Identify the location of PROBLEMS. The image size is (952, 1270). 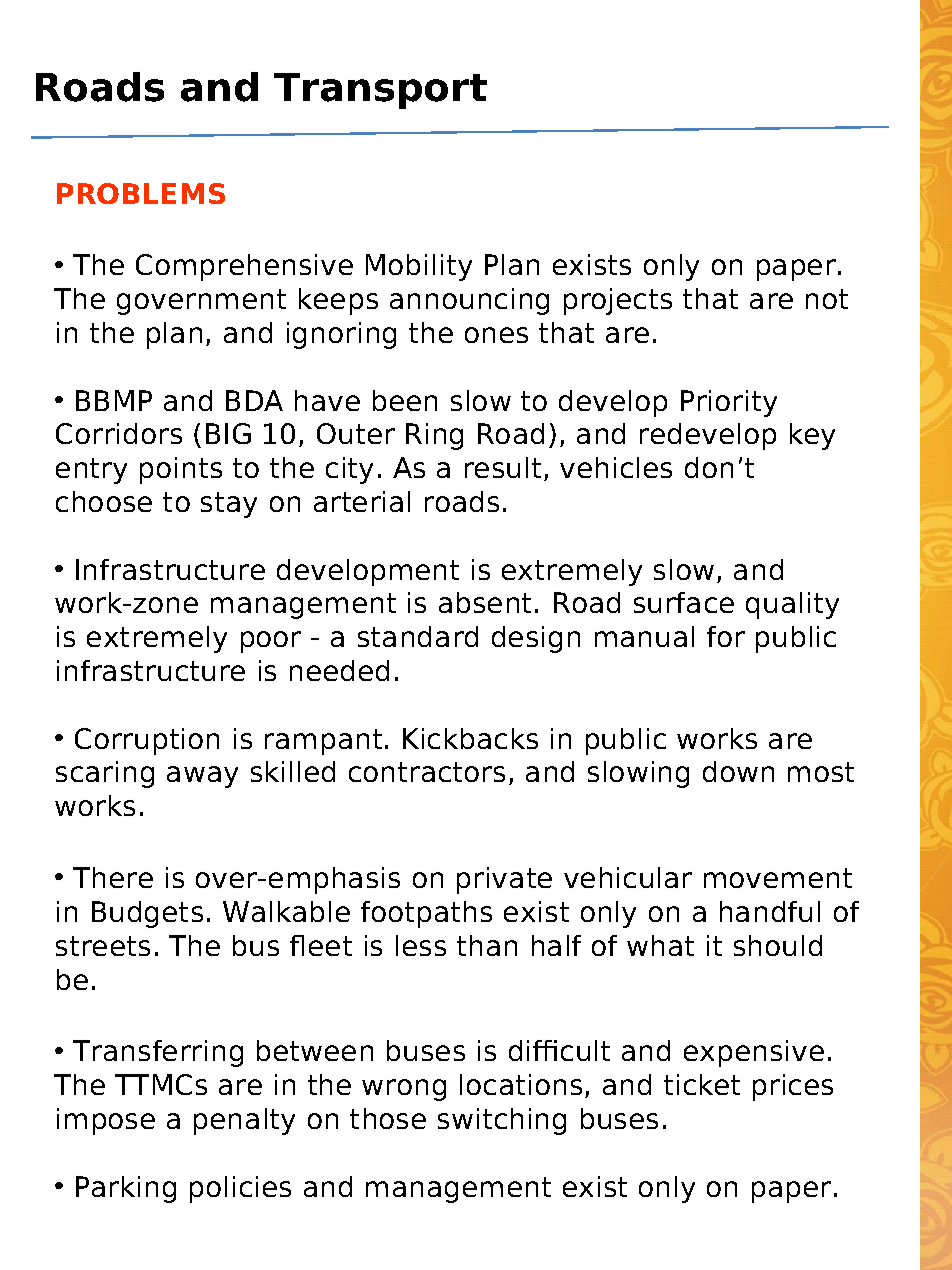
(141, 193).
